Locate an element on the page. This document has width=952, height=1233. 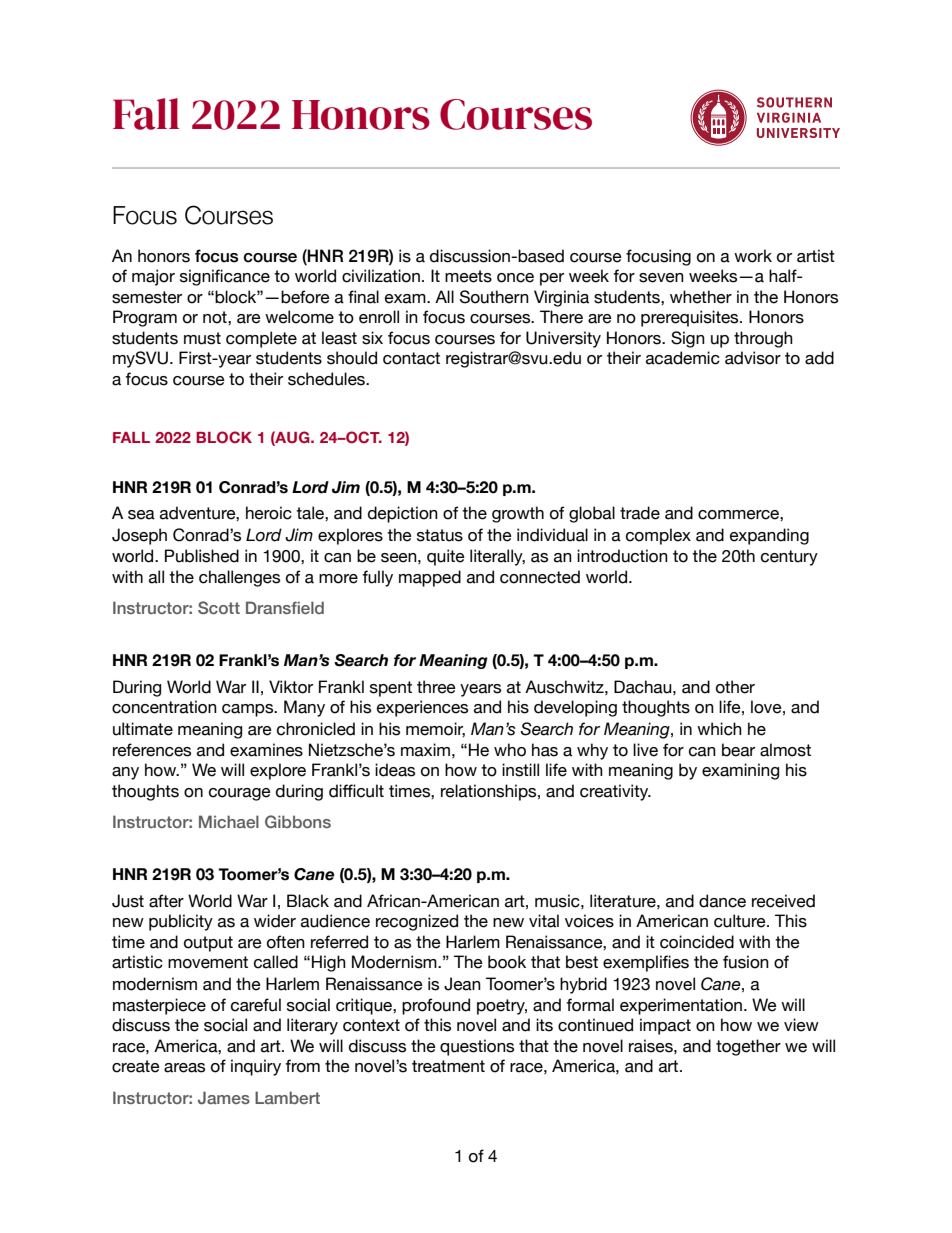
other is located at coordinates (735, 687).
